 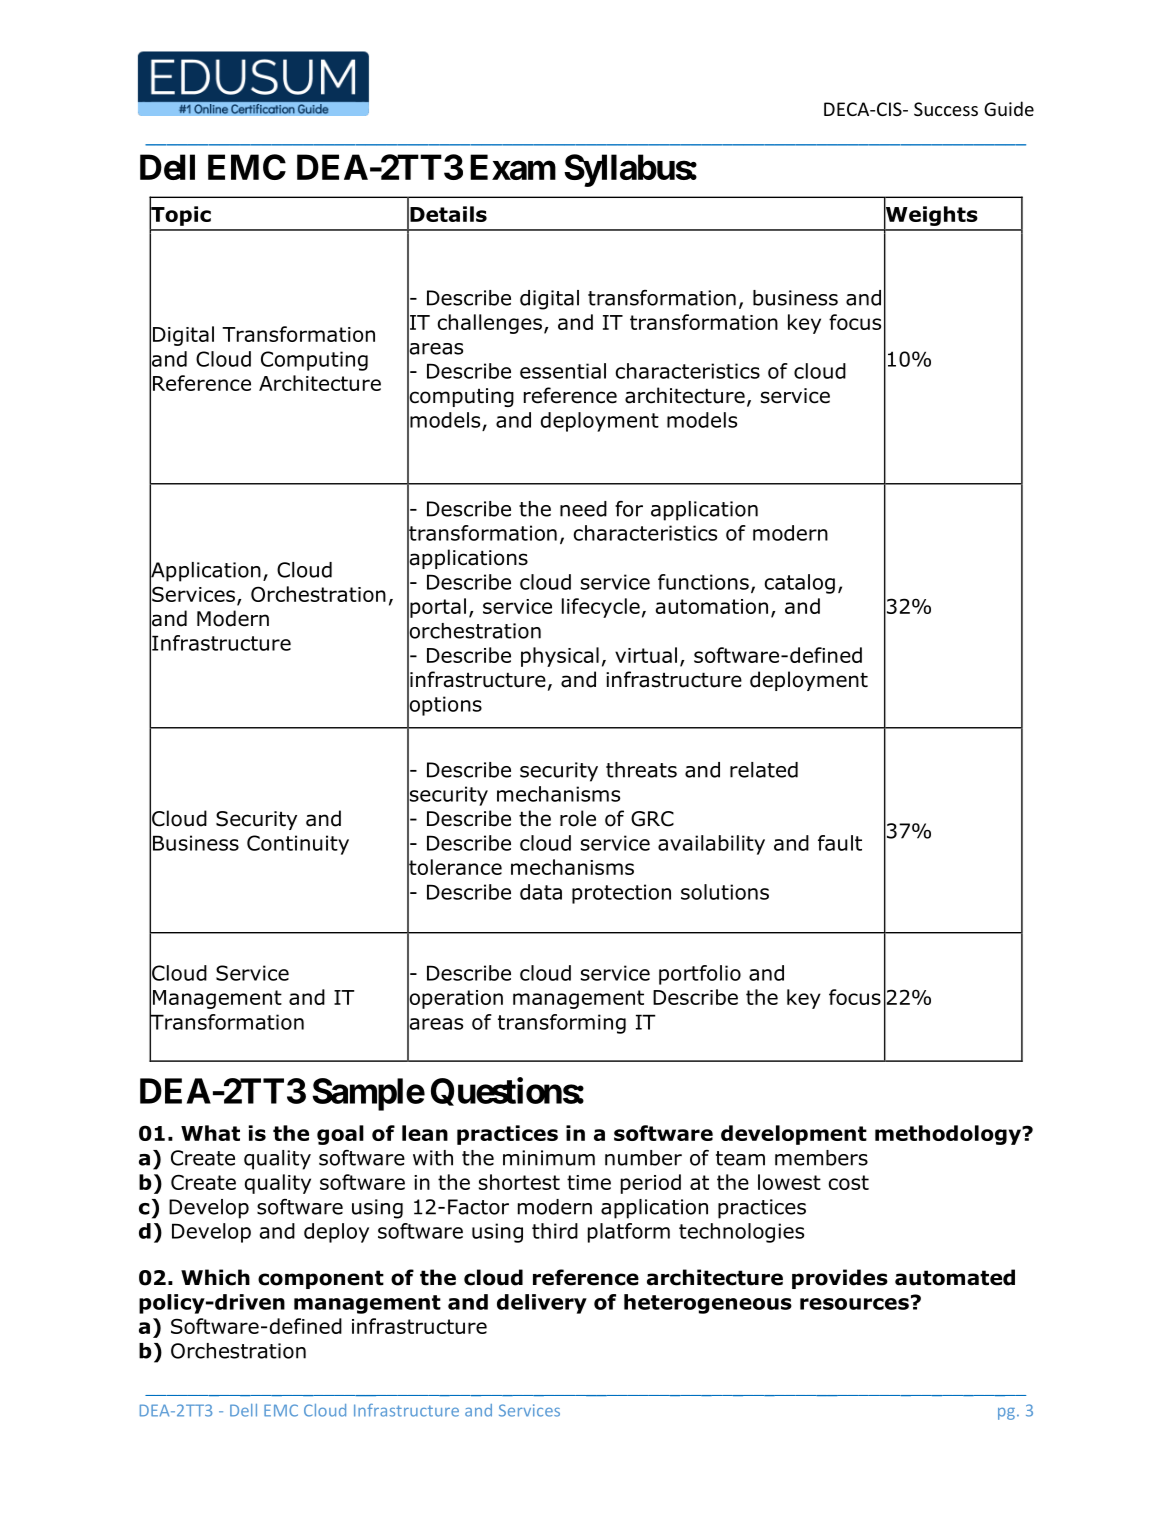 I want to click on catalog, so click(x=800, y=584).
